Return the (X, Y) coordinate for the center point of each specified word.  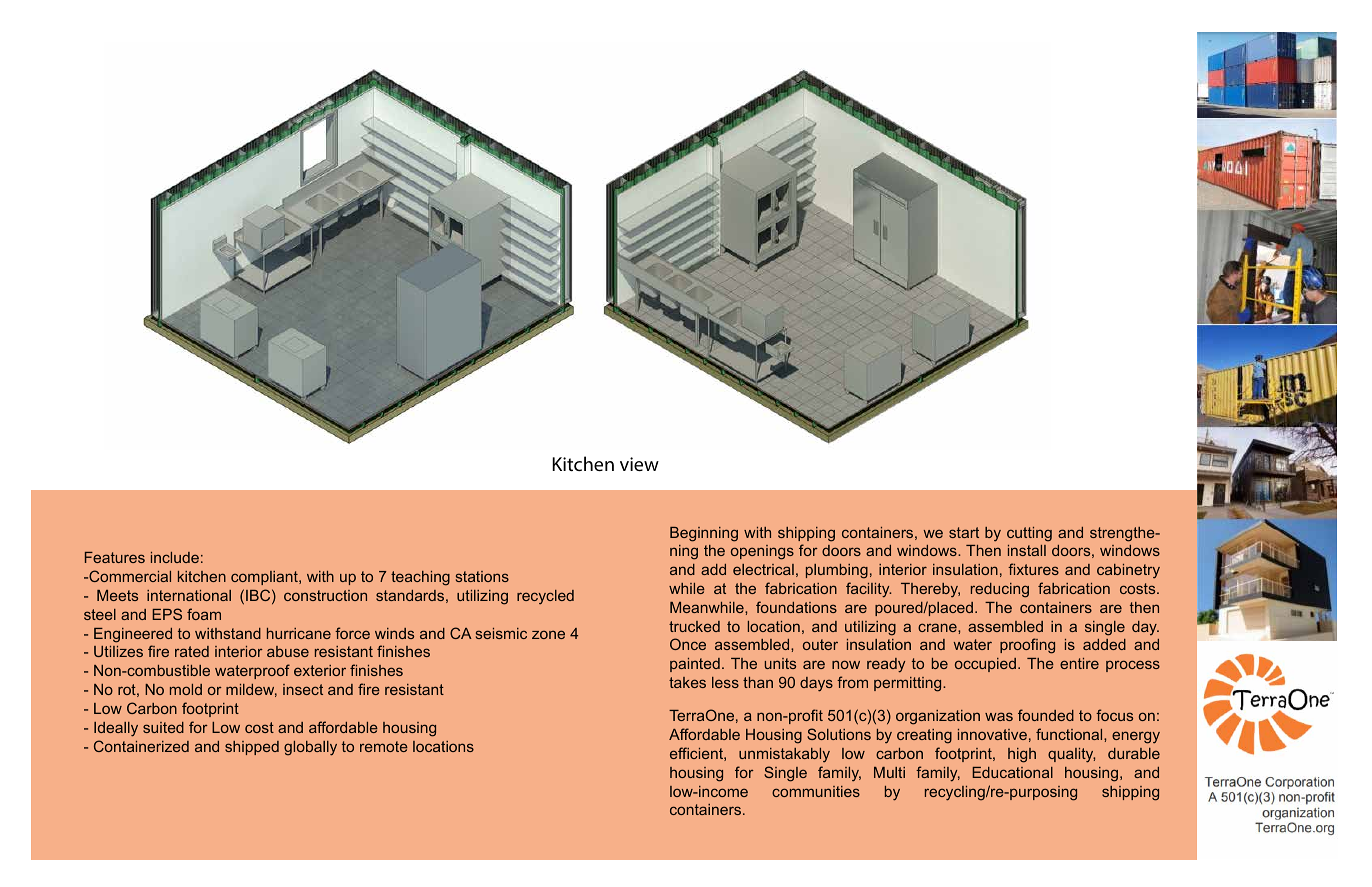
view (639, 464)
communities (816, 791)
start (964, 532)
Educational (1012, 772)
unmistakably (784, 755)
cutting (1029, 534)
